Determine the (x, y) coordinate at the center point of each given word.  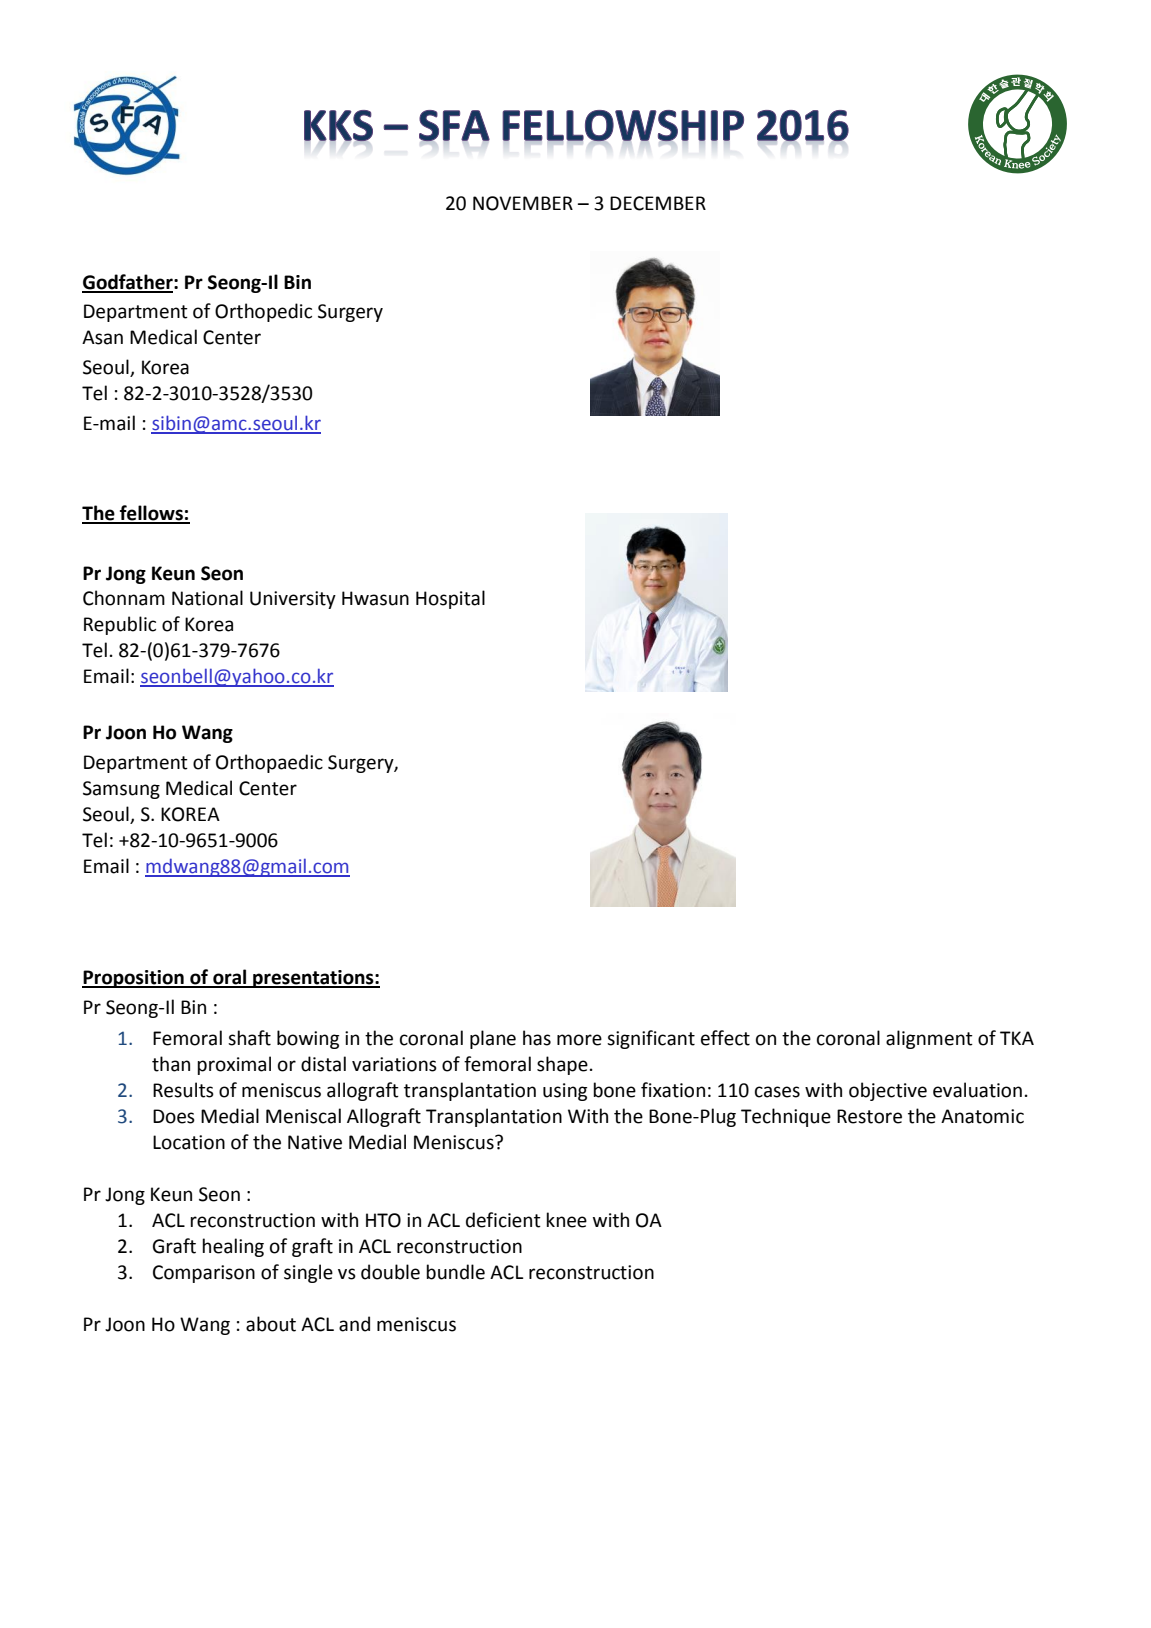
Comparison (204, 1274)
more (579, 1040)
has (537, 1038)
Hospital (450, 599)
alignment (929, 1039)
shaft (249, 1038)
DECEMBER (658, 203)
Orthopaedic (269, 763)
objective (888, 1091)
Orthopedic (263, 312)
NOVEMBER (523, 203)
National (207, 598)
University (293, 600)
